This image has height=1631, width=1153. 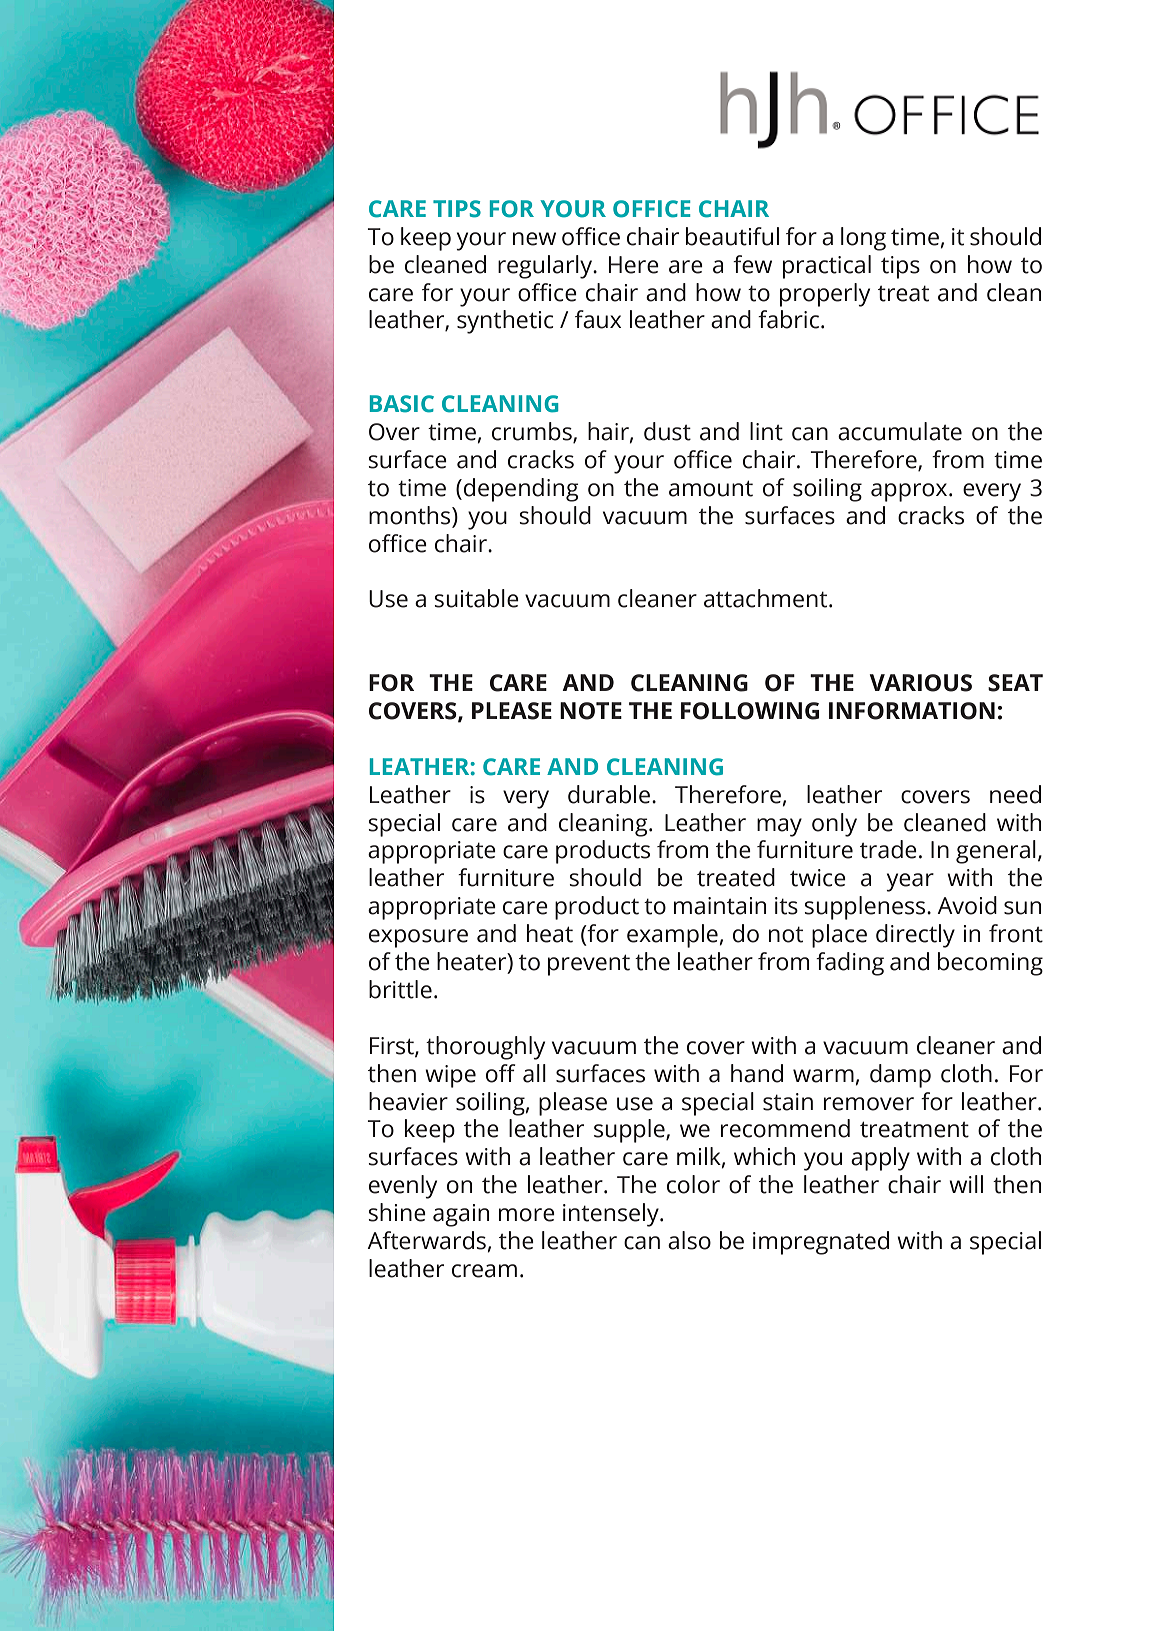 I want to click on few, so click(x=752, y=264).
